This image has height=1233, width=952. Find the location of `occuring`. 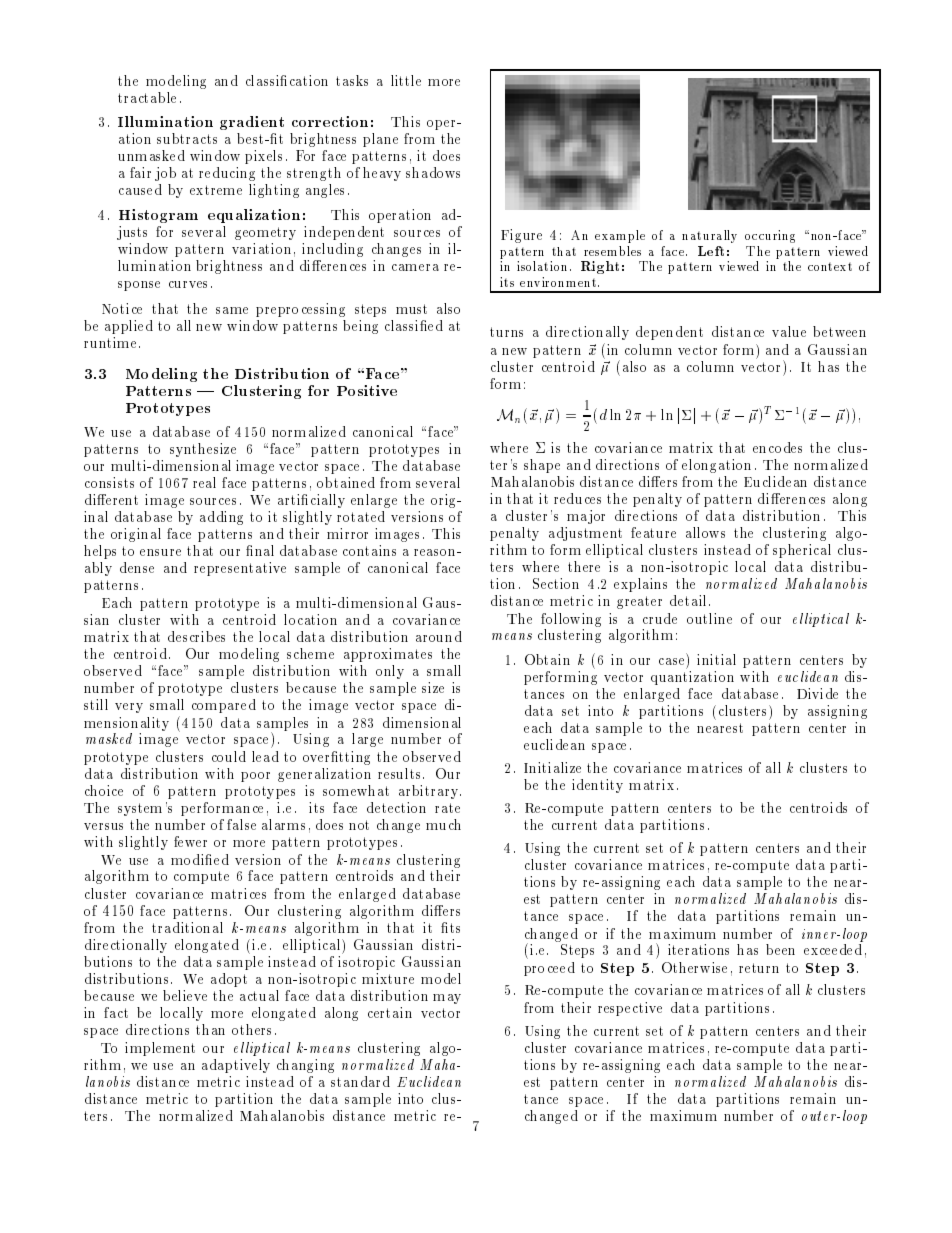

occuring is located at coordinates (770, 236).
